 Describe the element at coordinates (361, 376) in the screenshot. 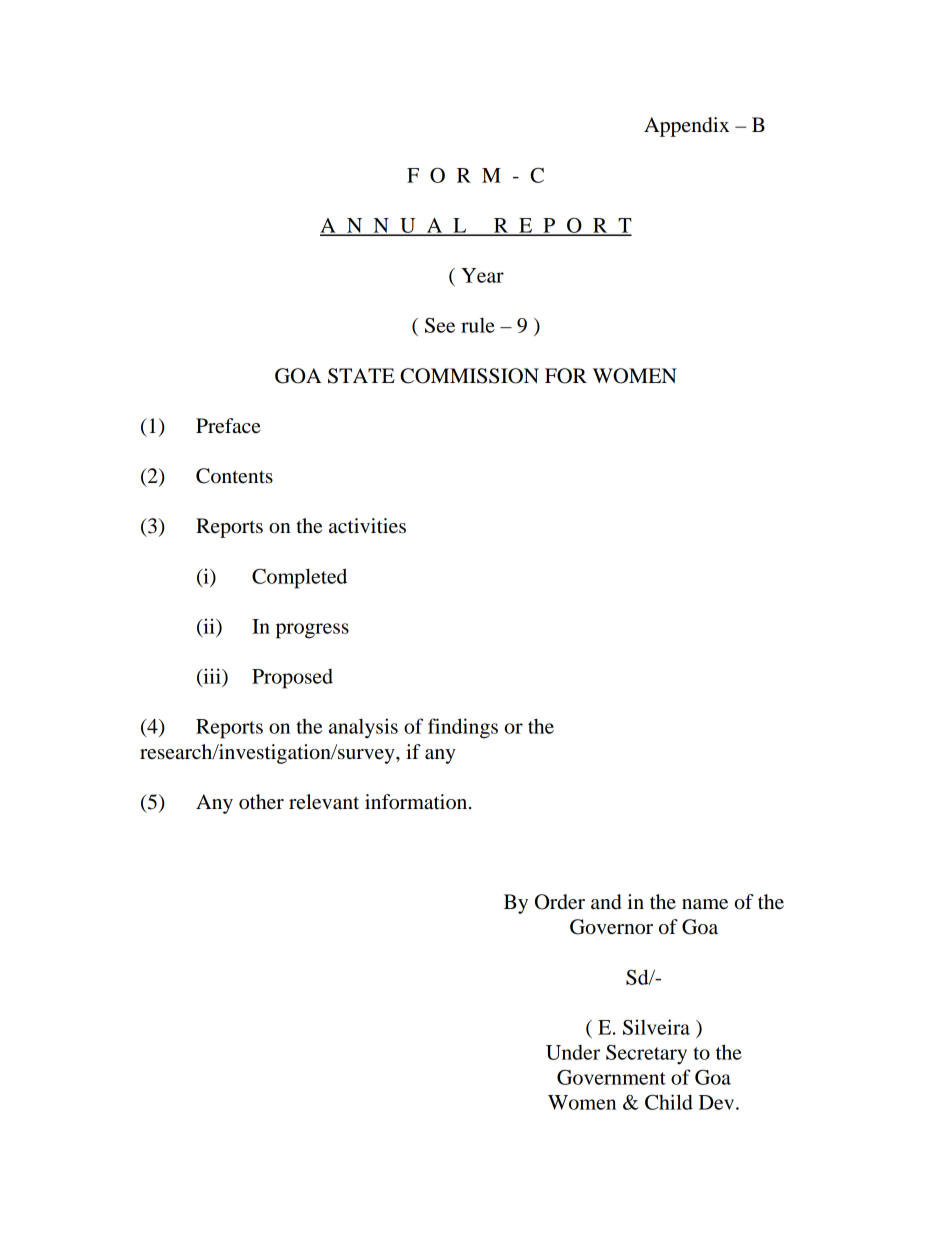

I see `STATE` at that location.
